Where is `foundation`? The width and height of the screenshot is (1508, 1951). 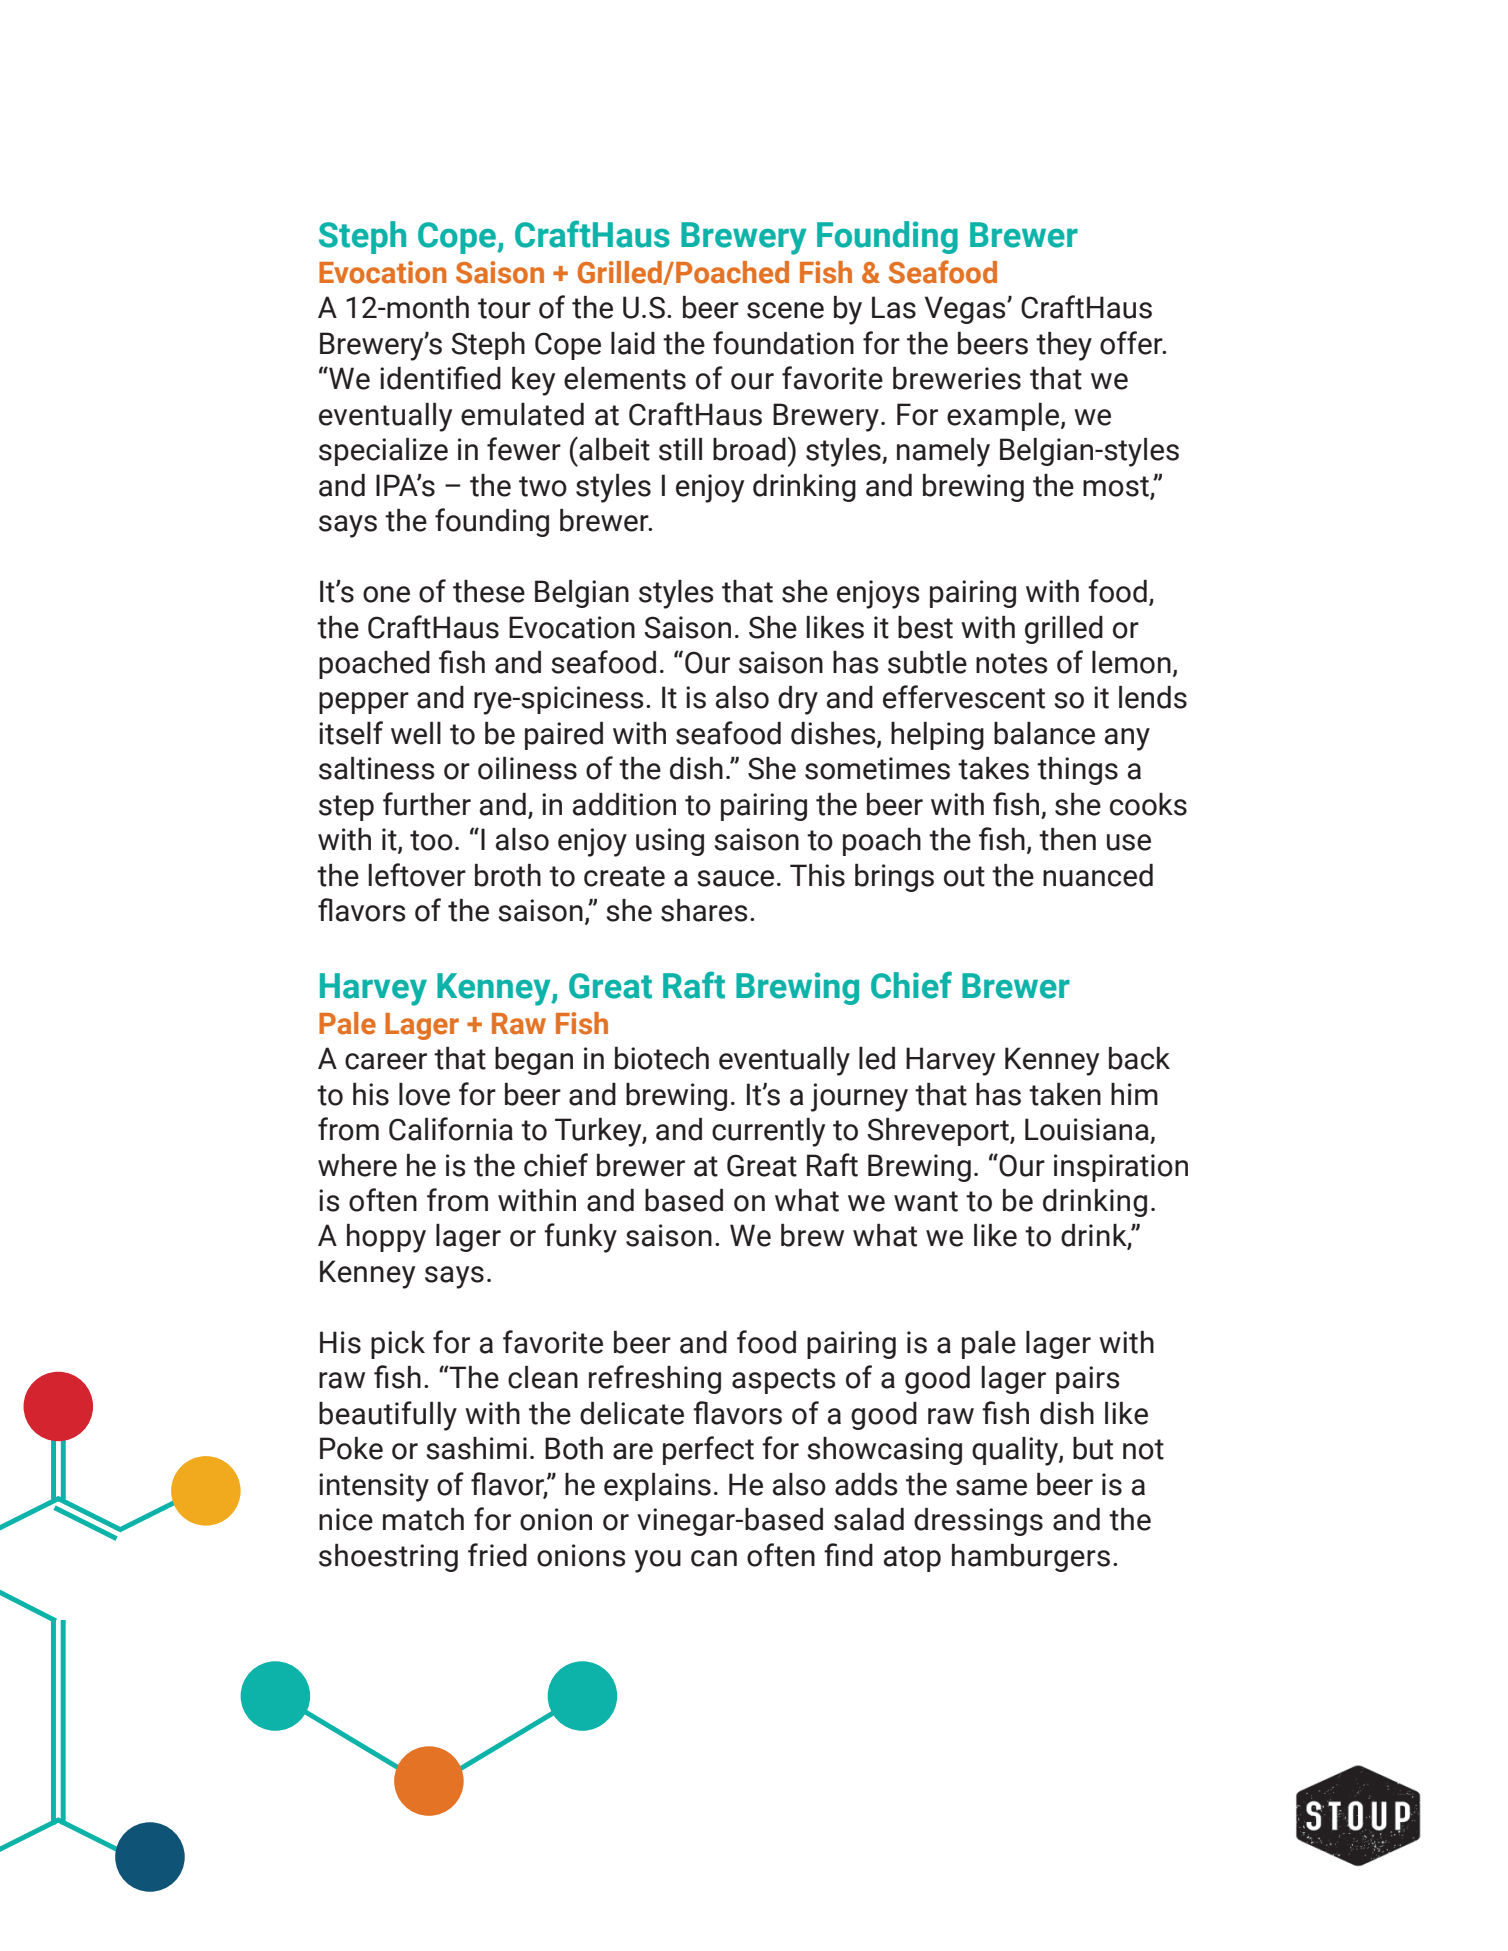
foundation is located at coordinates (783, 343).
